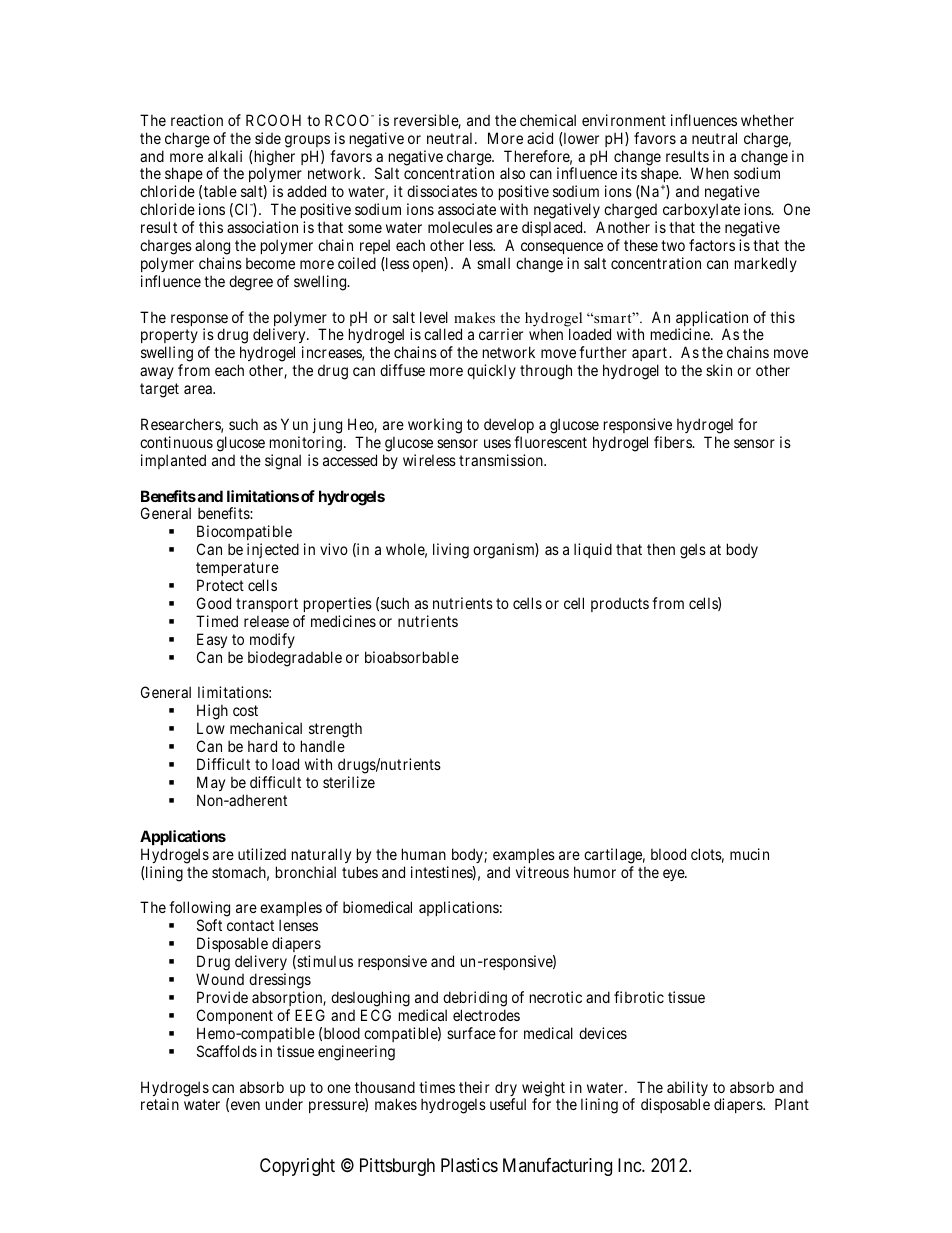 Image resolution: width=952 pixels, height=1233 pixels. Describe the element at coordinates (491, 371) in the image. I see `quickly` at that location.
